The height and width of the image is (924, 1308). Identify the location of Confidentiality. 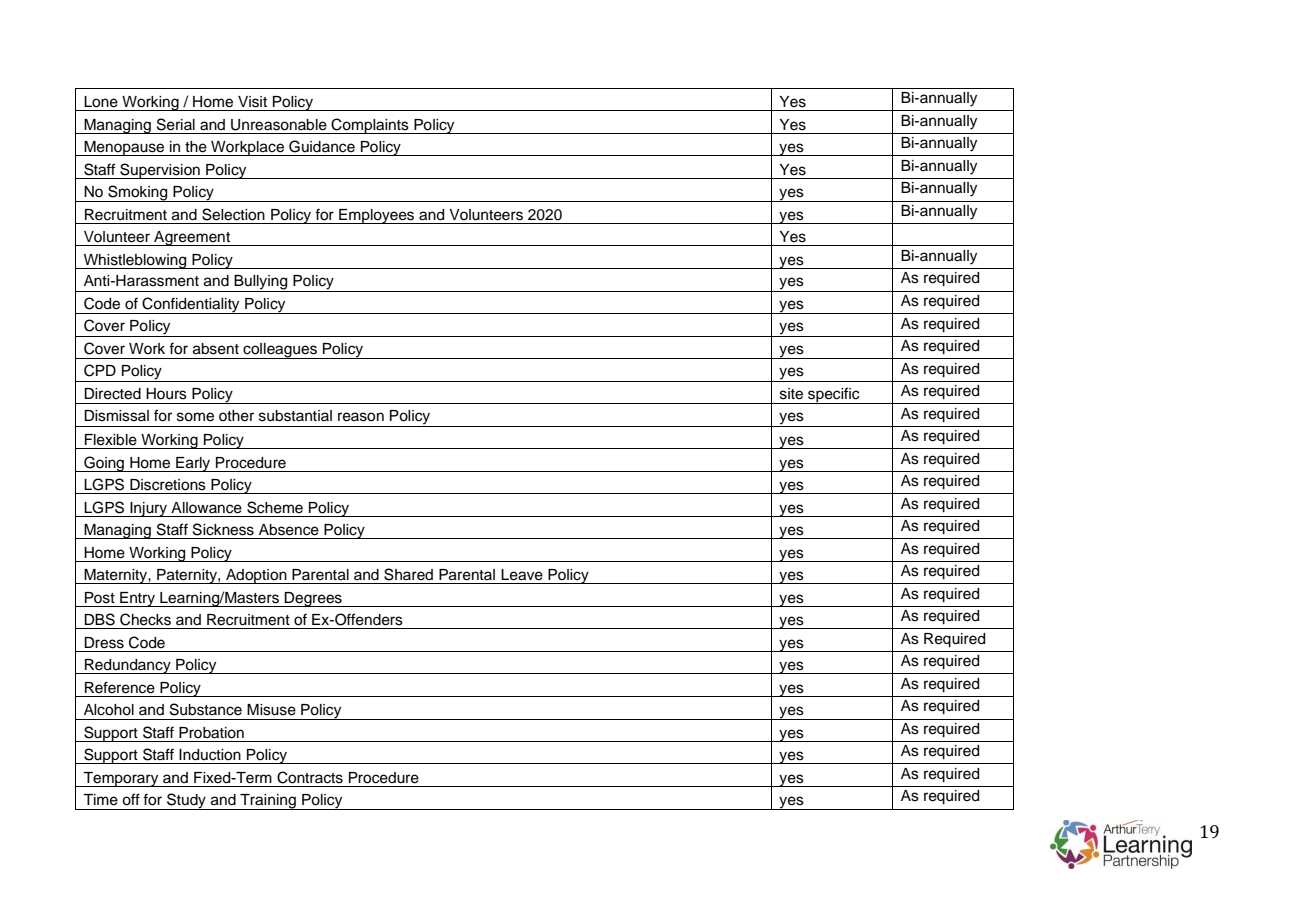
(191, 305).
